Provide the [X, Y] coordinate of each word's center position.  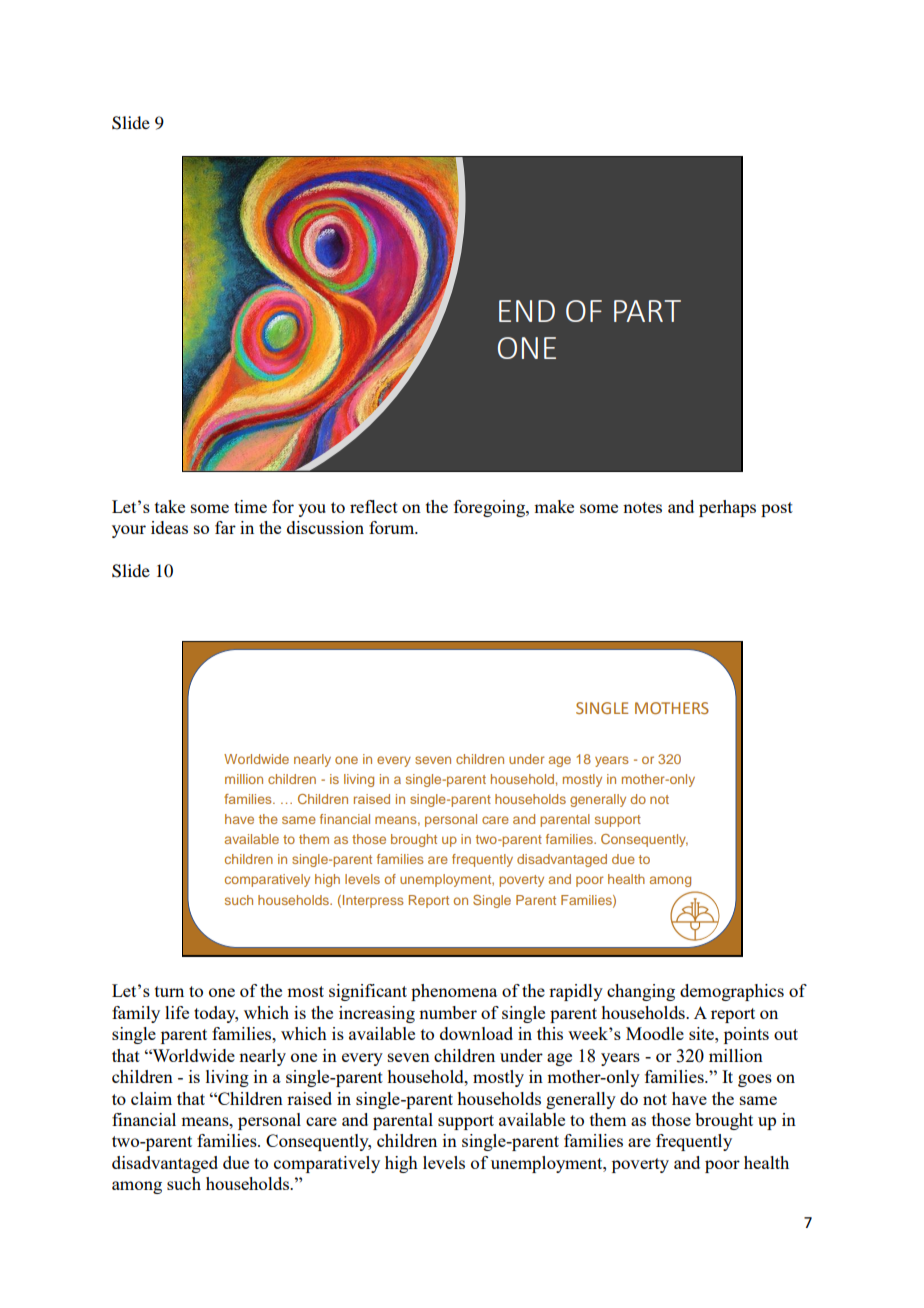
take [170, 506]
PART [647, 311]
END [527, 311]
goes [755, 1080]
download [476, 1033]
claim [151, 1098]
